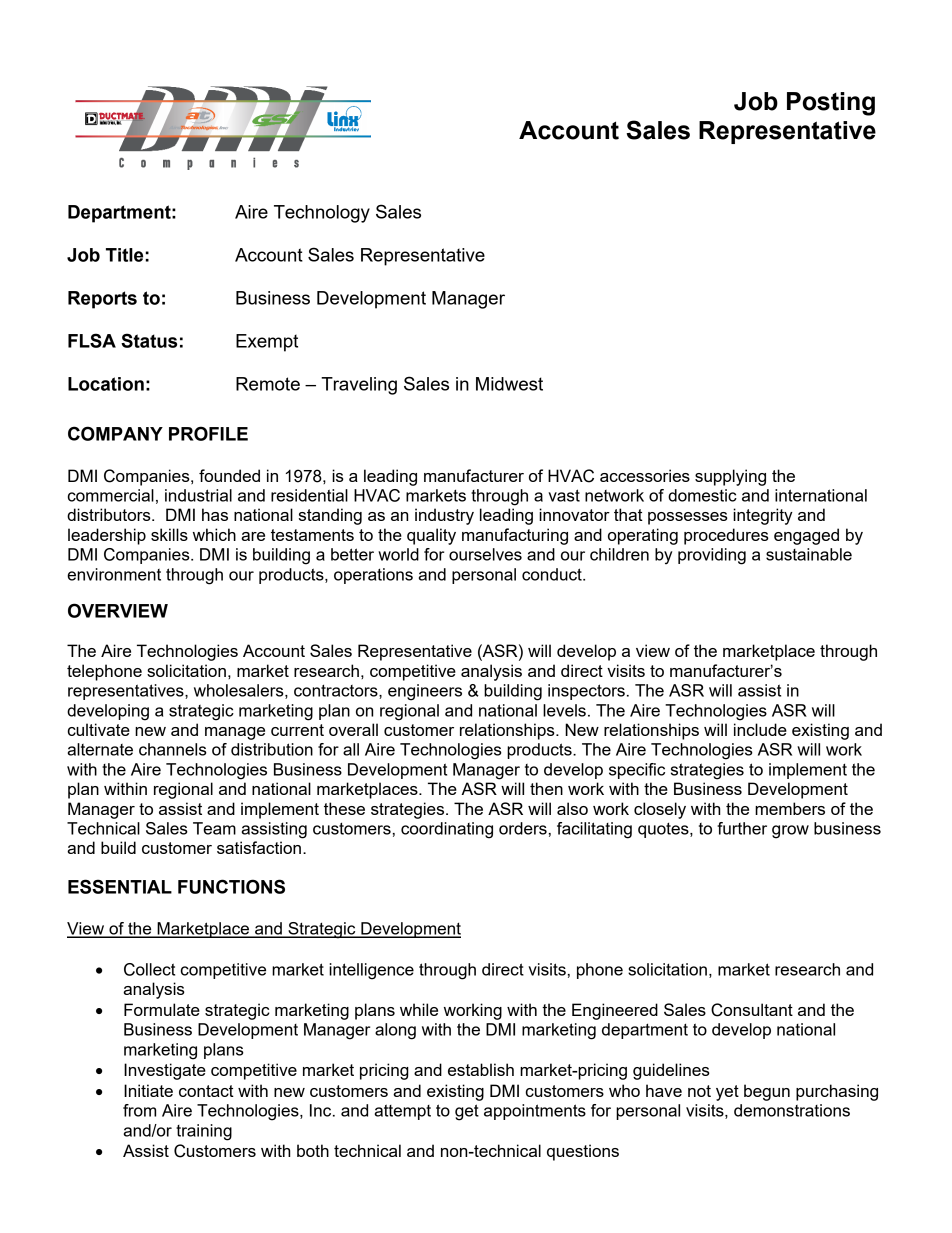 This page has height=1233, width=952. I want to click on get, so click(467, 1112).
